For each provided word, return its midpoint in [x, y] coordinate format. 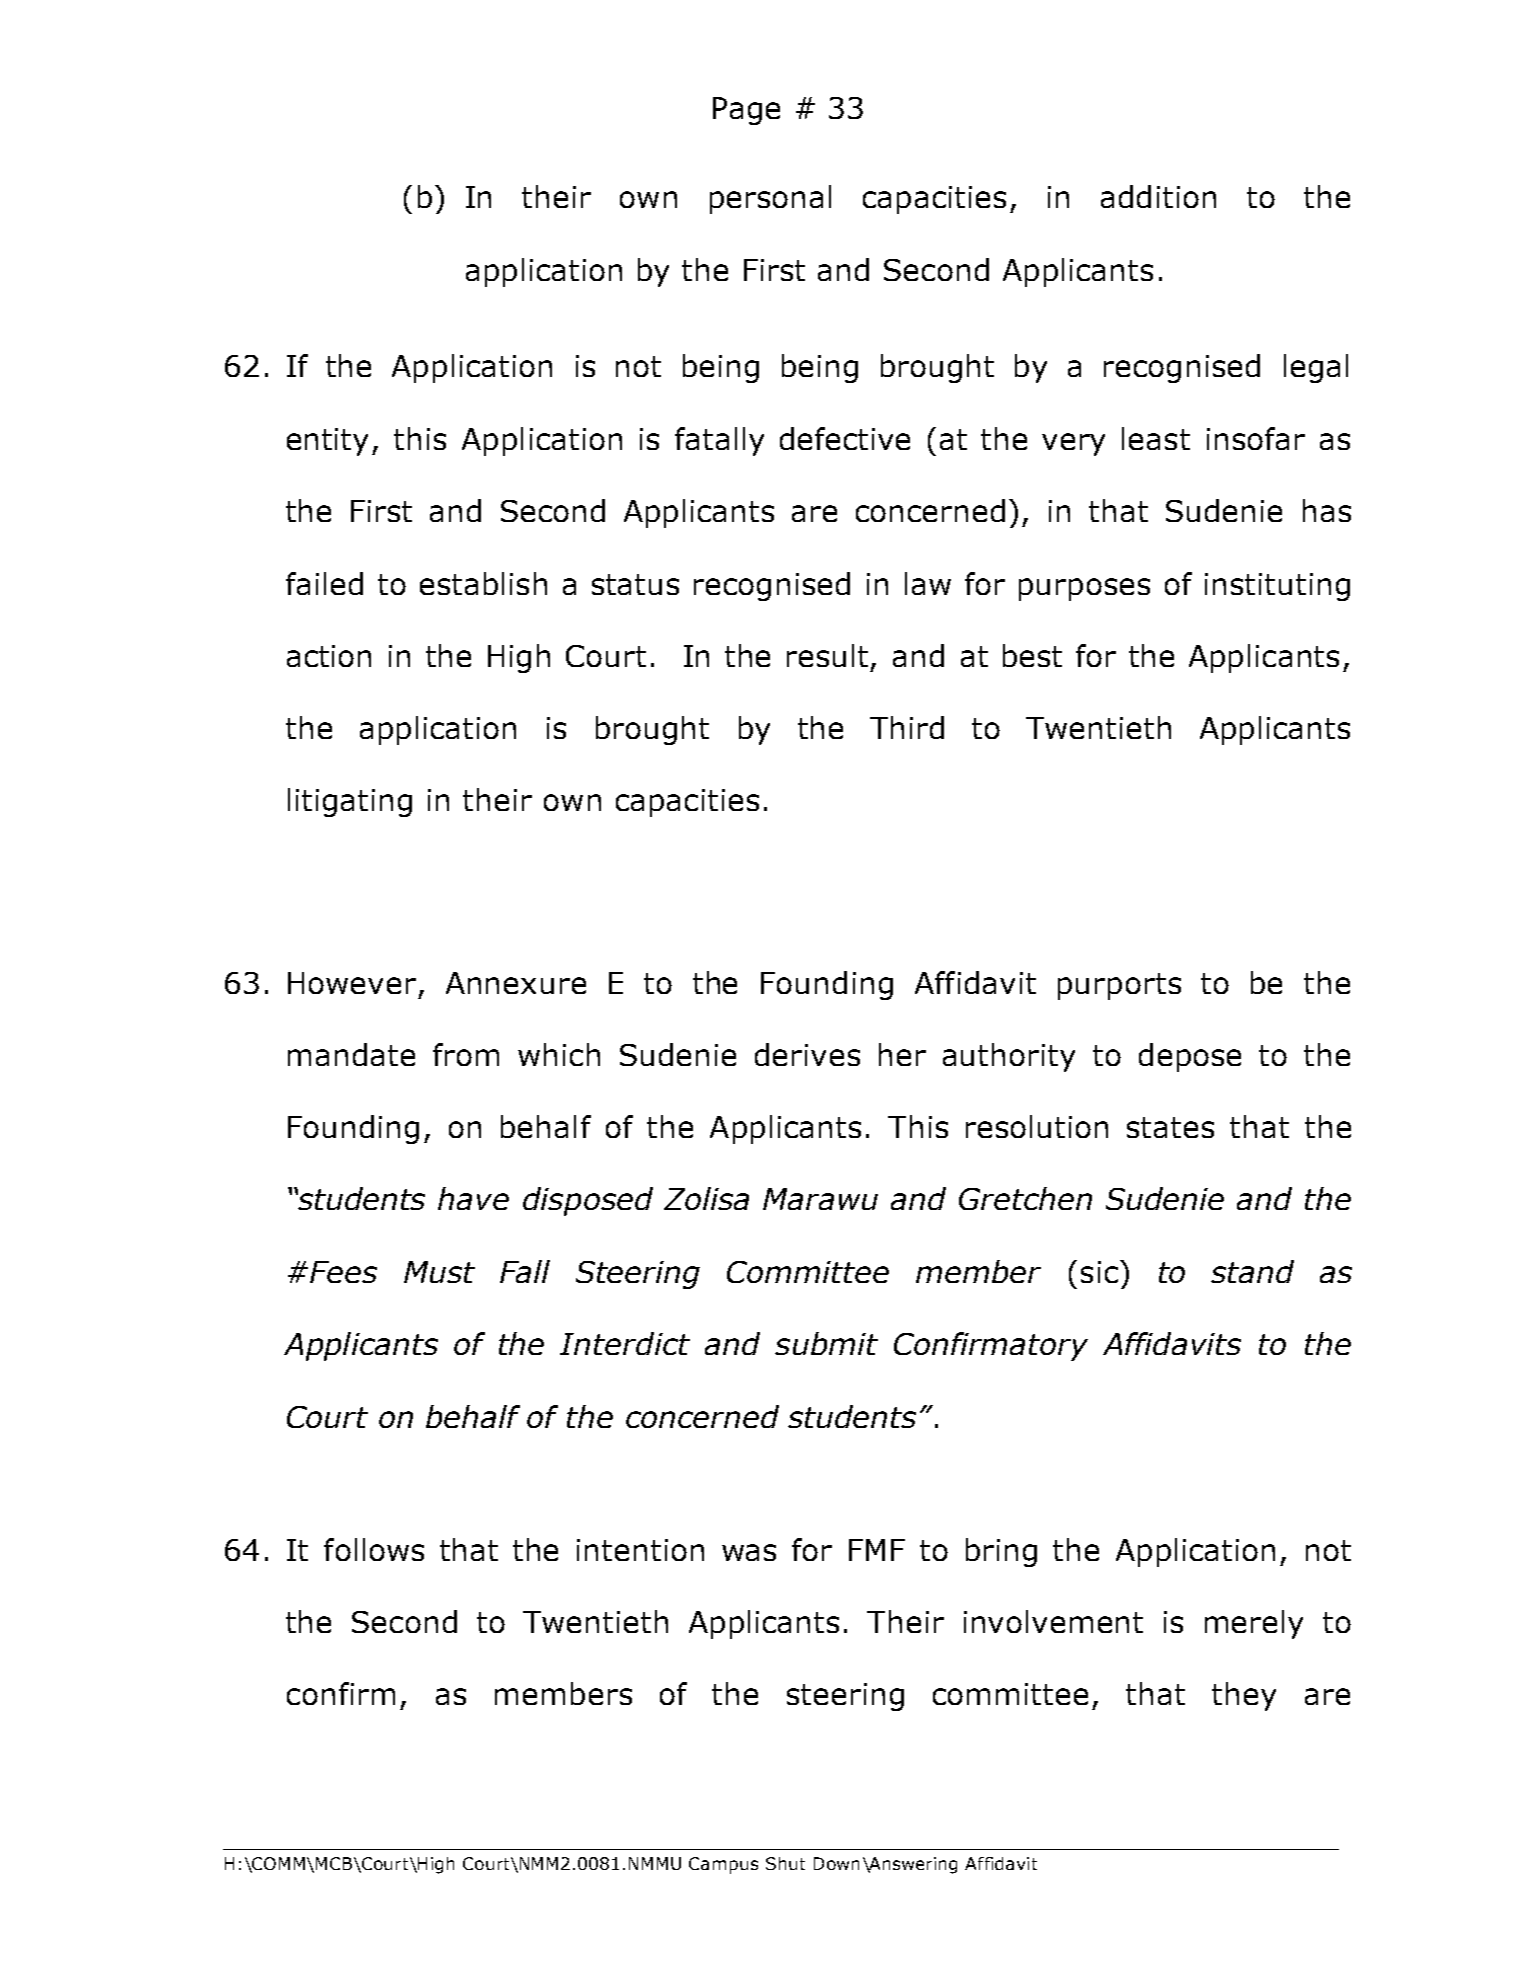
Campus [723, 1865]
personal [770, 199]
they [1244, 1696]
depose [1190, 1057]
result [827, 655]
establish [483, 583]
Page [746, 111]
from [466, 1054]
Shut [785, 1863]
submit [826, 1343]
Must [439, 1272]
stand [1252, 1271]
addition [1158, 196]
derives [807, 1054]
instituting [1277, 587]
